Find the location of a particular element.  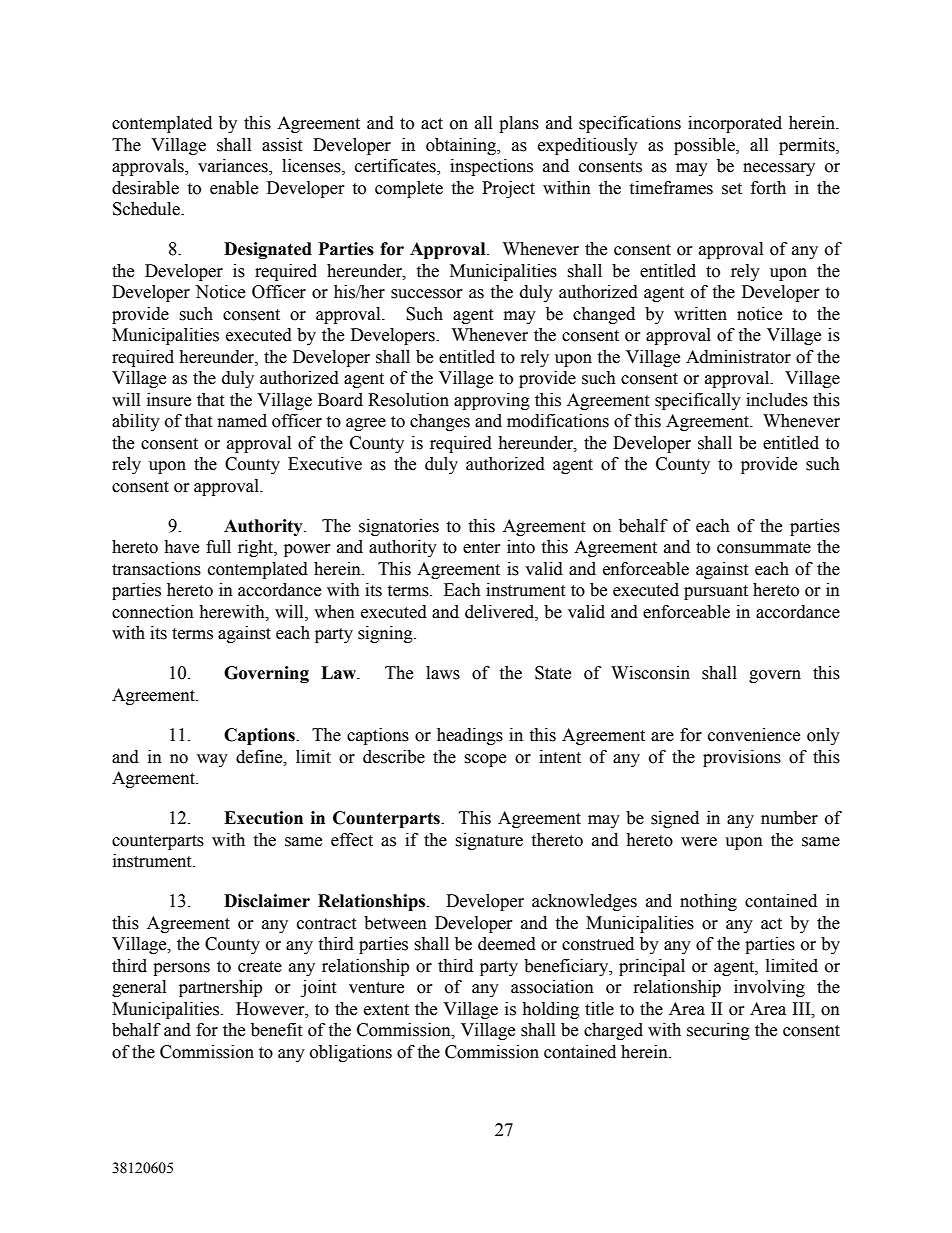

possible is located at coordinates (705, 146).
